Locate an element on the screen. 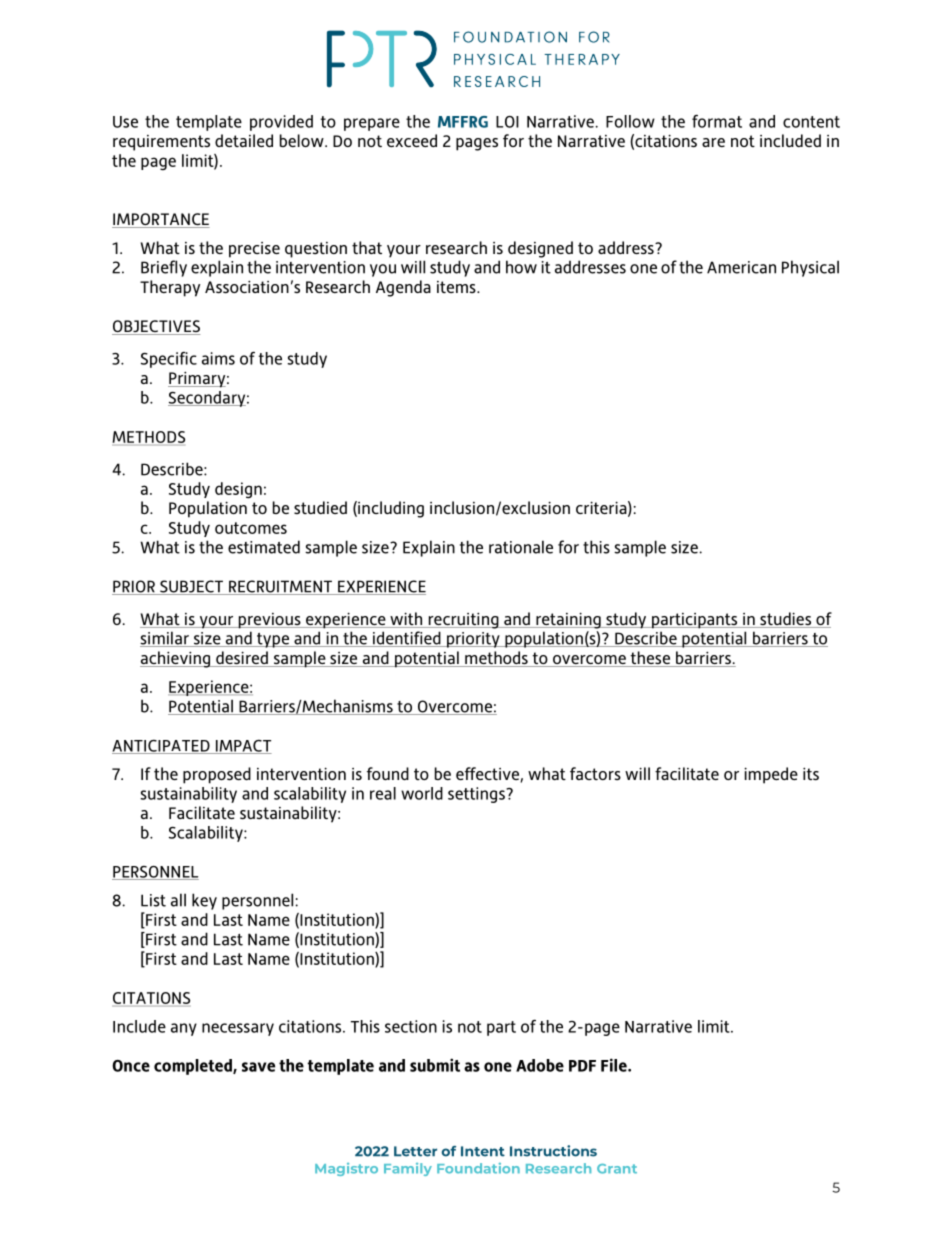  LOI is located at coordinates (507, 122).
